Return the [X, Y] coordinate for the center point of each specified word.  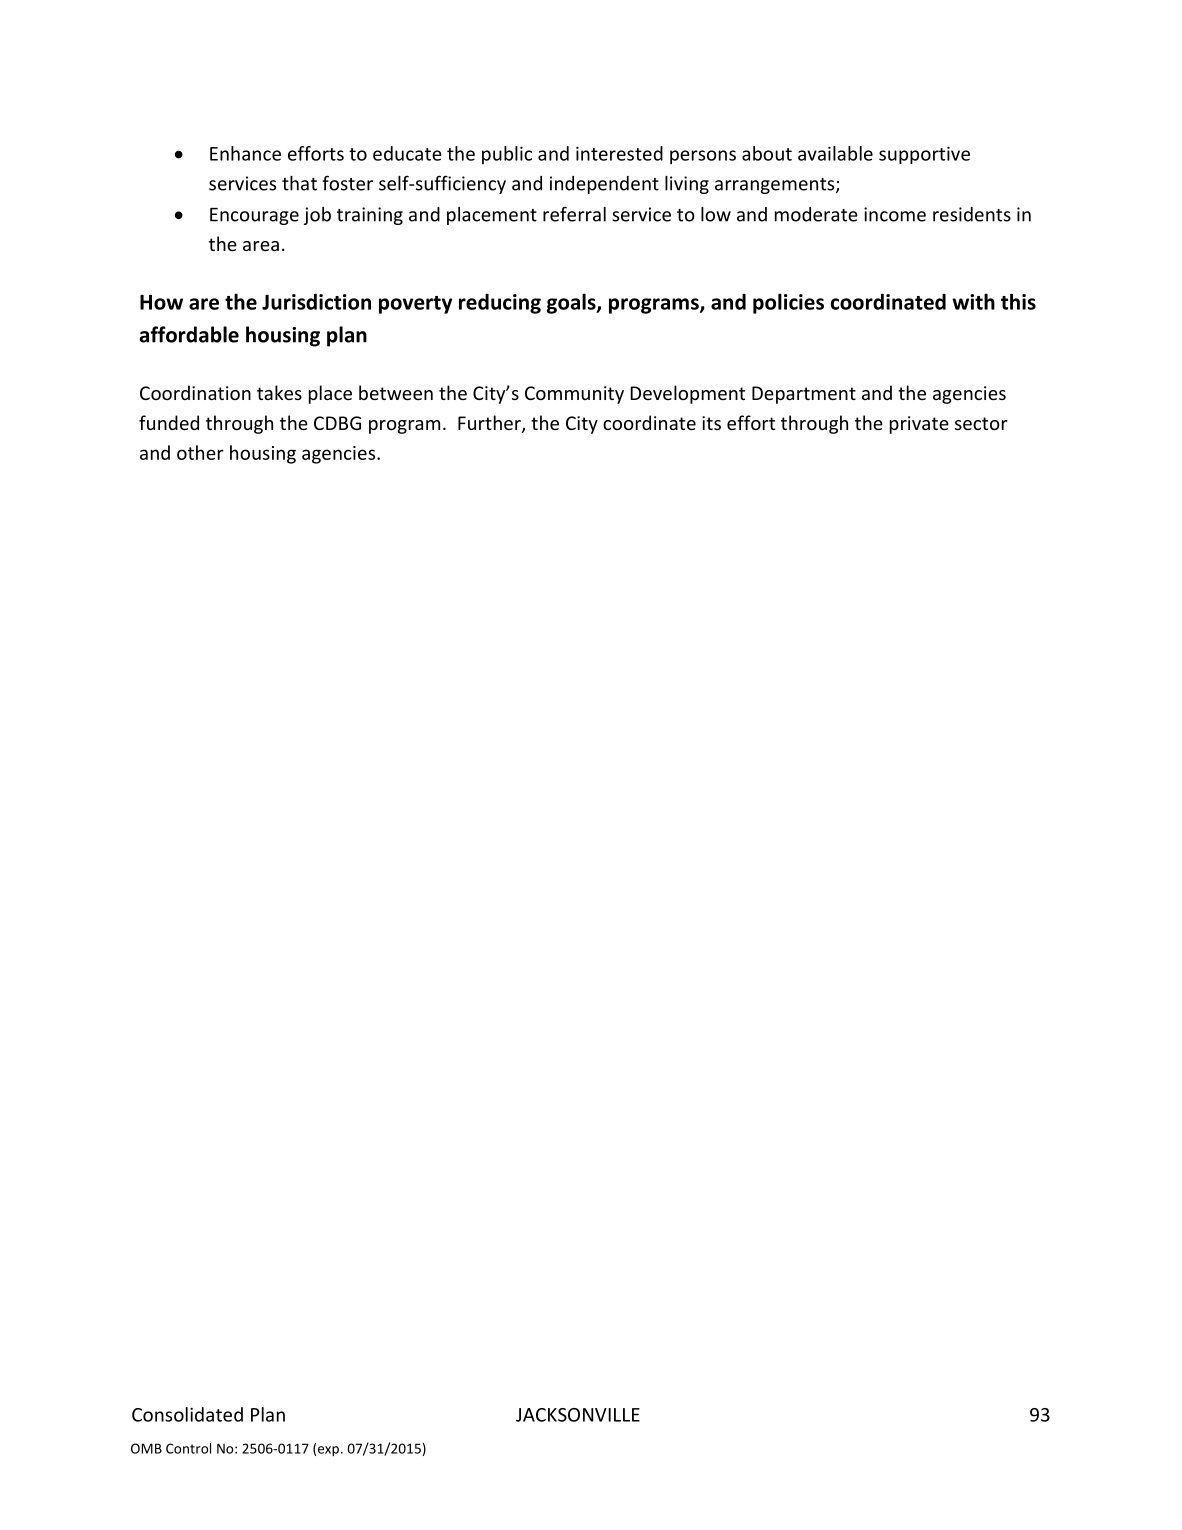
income [895, 214]
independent [604, 185]
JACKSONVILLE [578, 1415]
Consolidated [187, 1414]
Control [188, 1448]
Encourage [254, 216]
